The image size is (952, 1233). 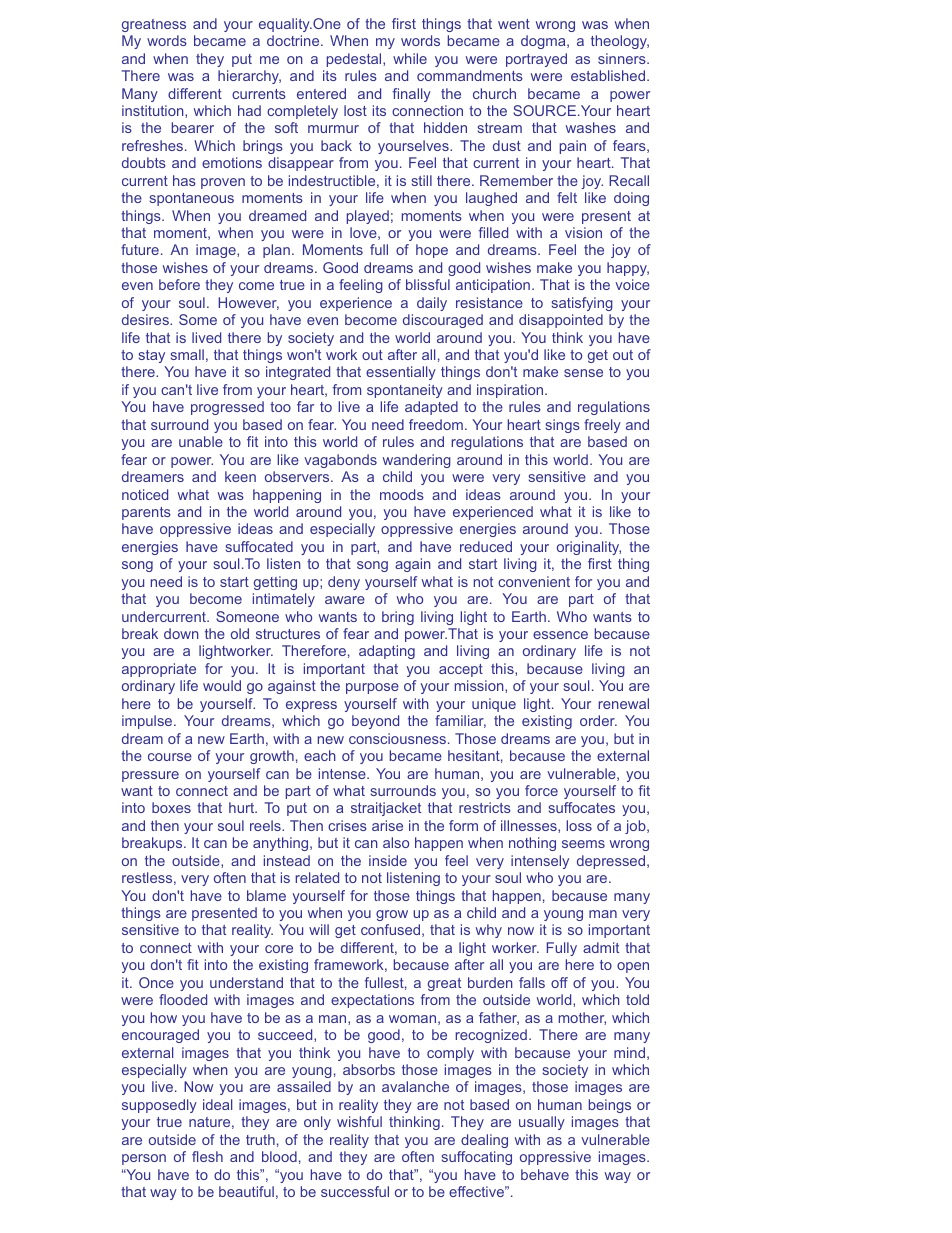 I want to click on hierarchy, so click(x=249, y=77).
